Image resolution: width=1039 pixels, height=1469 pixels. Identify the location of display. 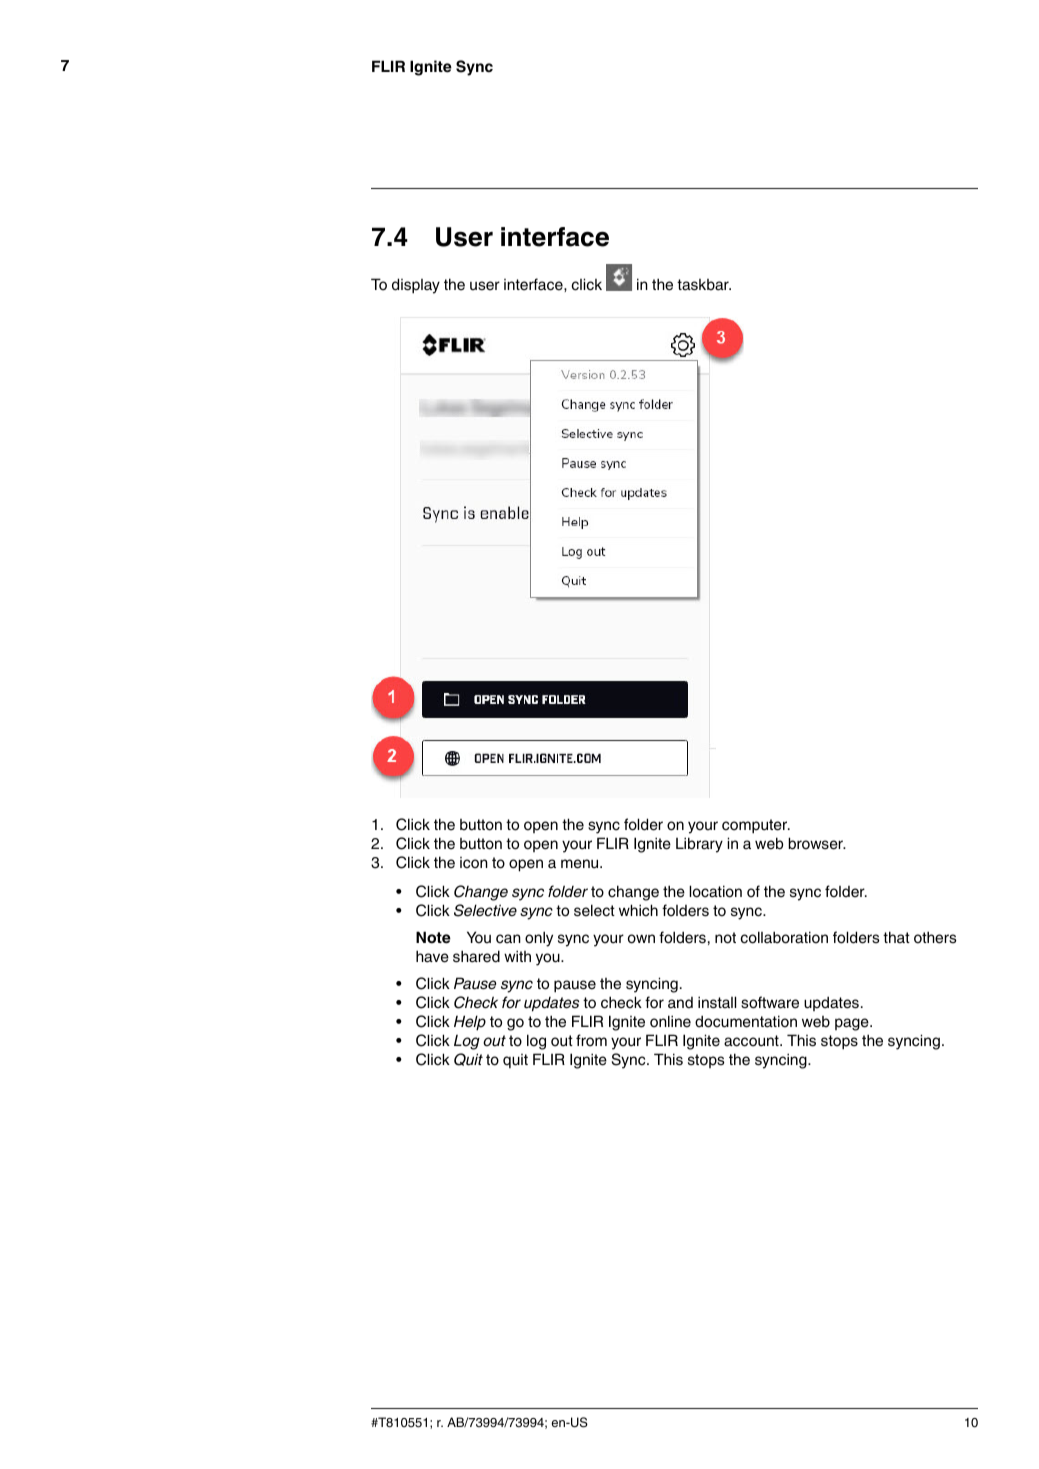
(416, 286).
